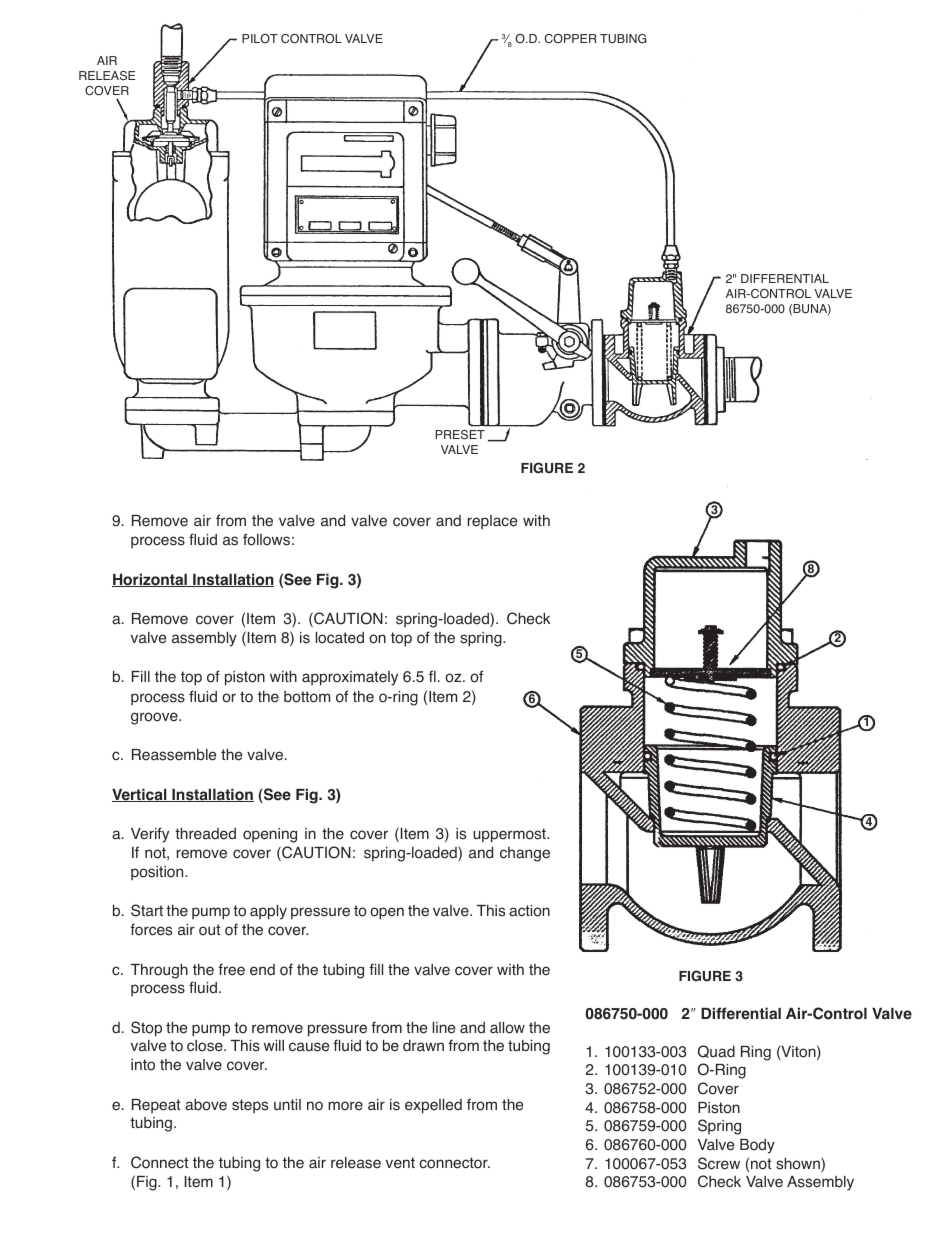 Image resolution: width=952 pixels, height=1233 pixels. What do you see at coordinates (510, 835) in the page?
I see `uppermost` at bounding box center [510, 835].
